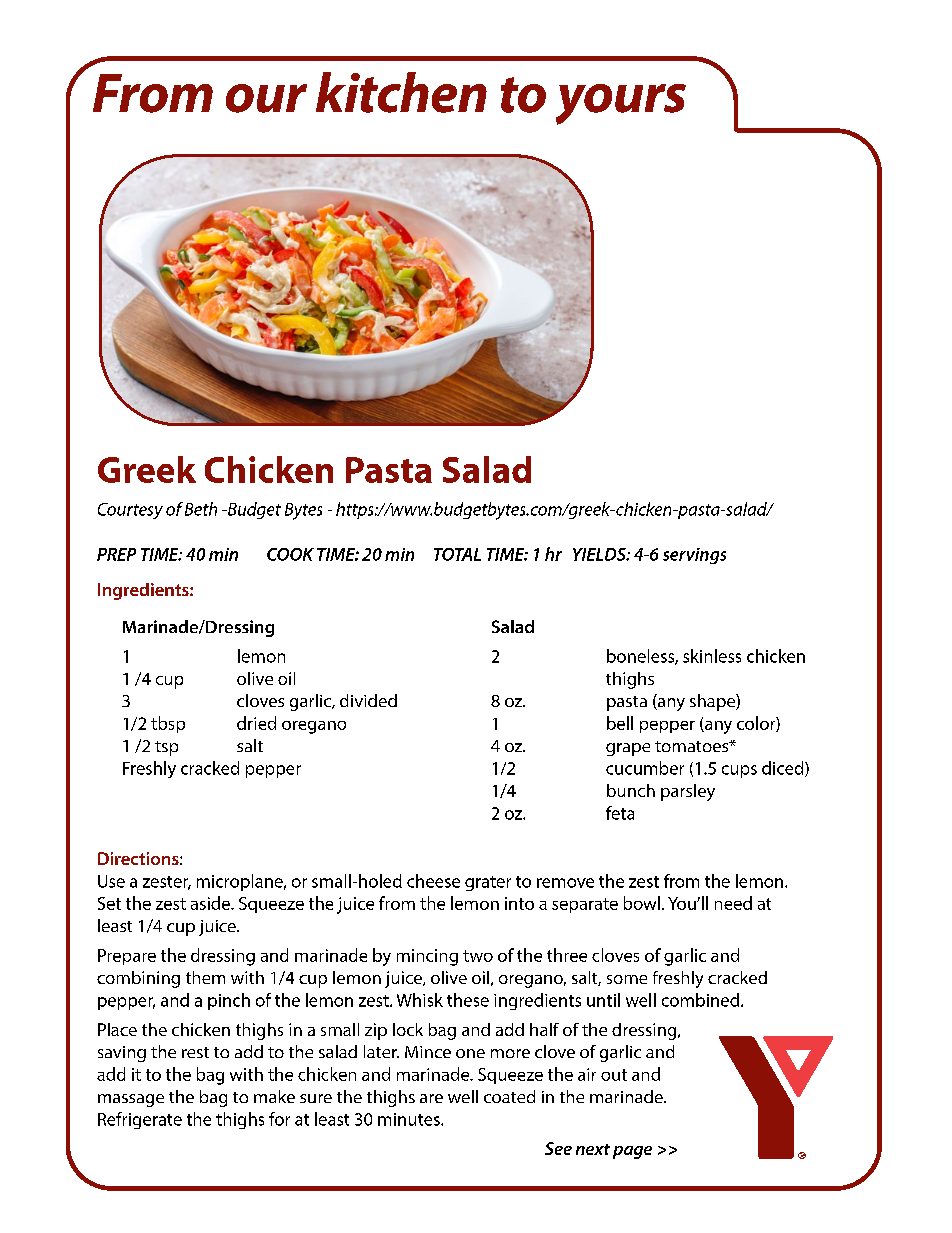 The width and height of the page is (952, 1233). Describe the element at coordinates (401, 92) in the page. I see `kitchen` at that location.
